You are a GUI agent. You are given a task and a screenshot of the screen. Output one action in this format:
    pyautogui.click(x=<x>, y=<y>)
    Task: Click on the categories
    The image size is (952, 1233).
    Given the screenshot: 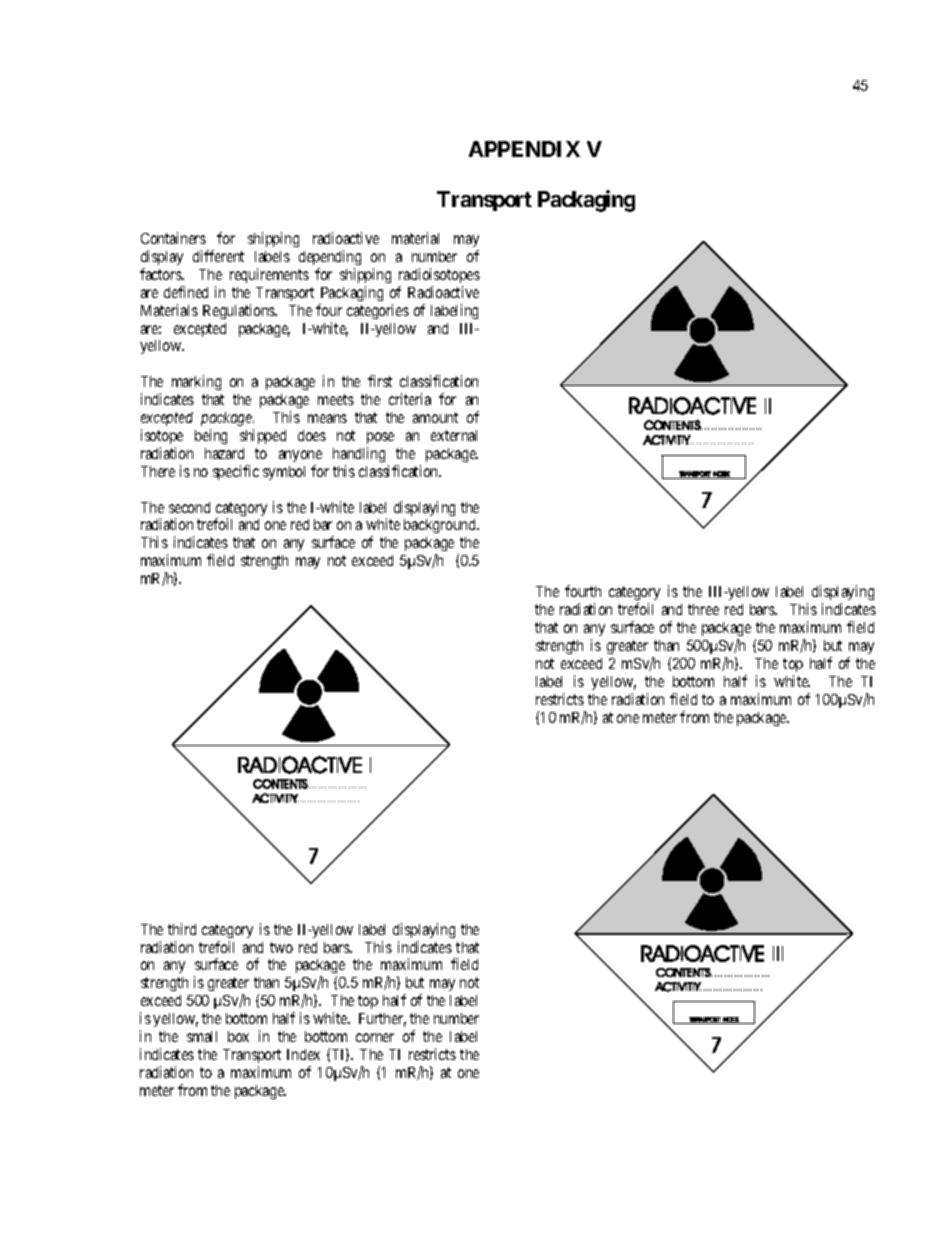 What is the action you would take?
    pyautogui.click(x=378, y=311)
